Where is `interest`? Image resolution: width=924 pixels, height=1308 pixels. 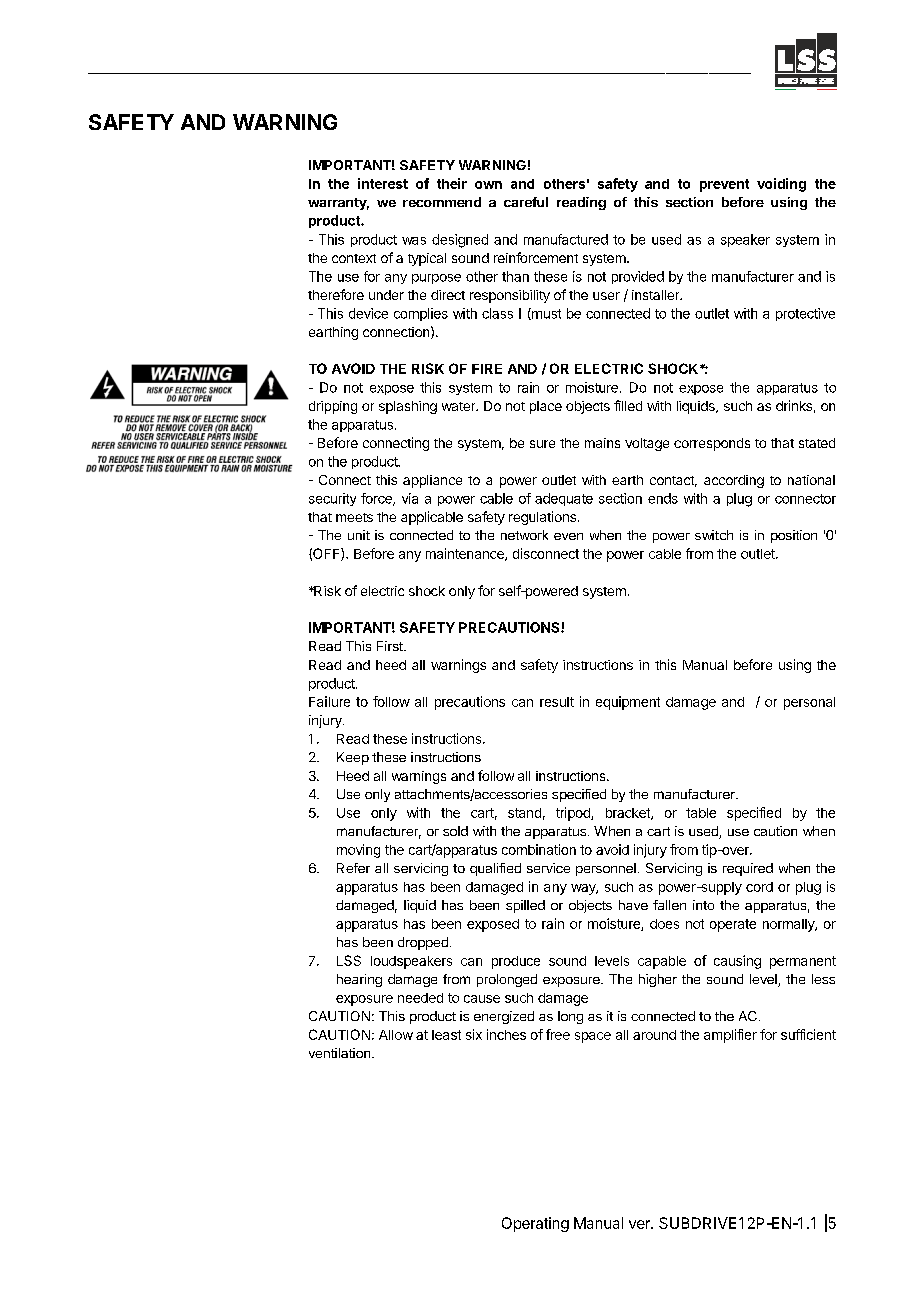
interest is located at coordinates (383, 183).
